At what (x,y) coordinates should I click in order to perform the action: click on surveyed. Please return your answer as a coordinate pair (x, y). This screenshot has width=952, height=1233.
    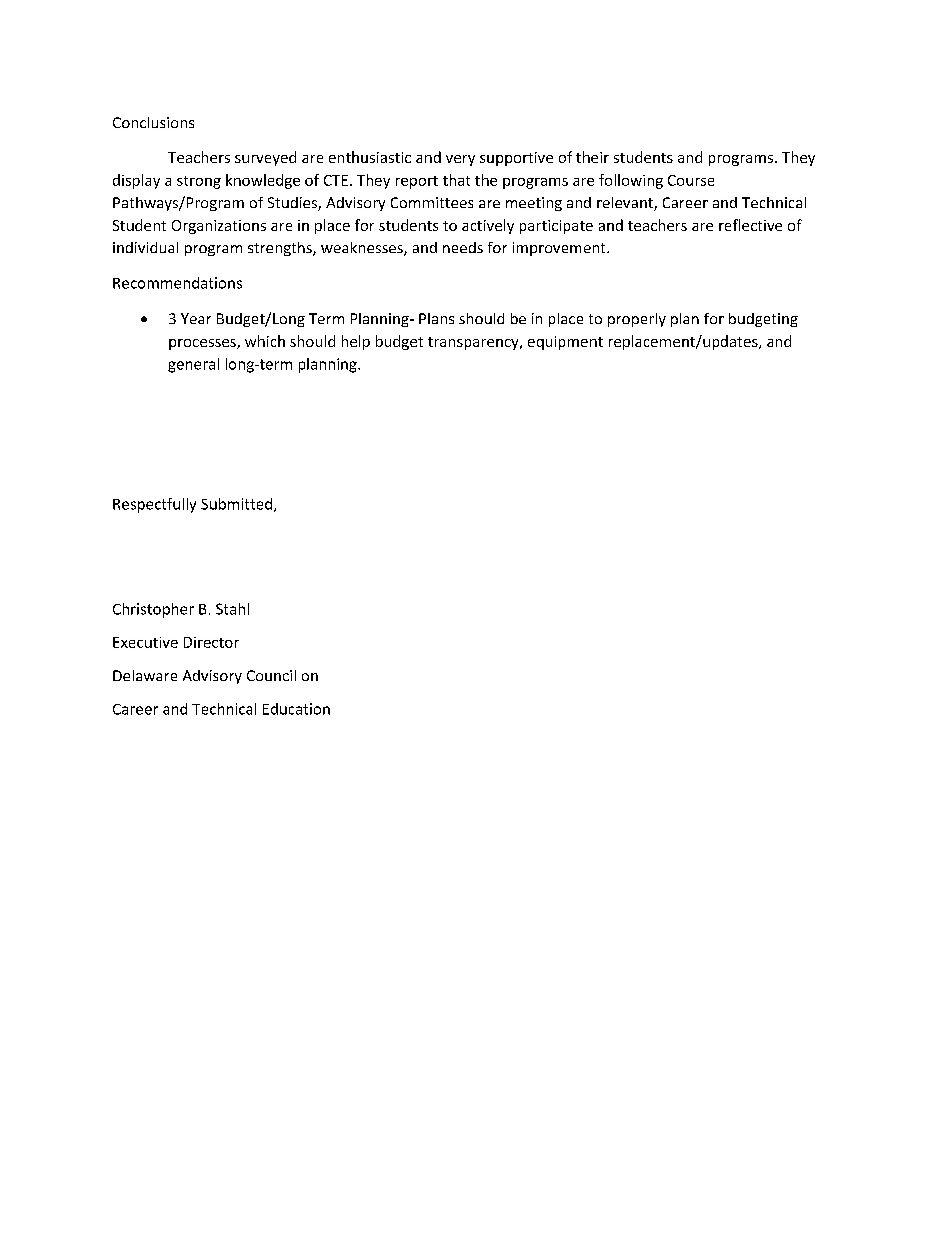
    Looking at the image, I should click on (265, 158).
